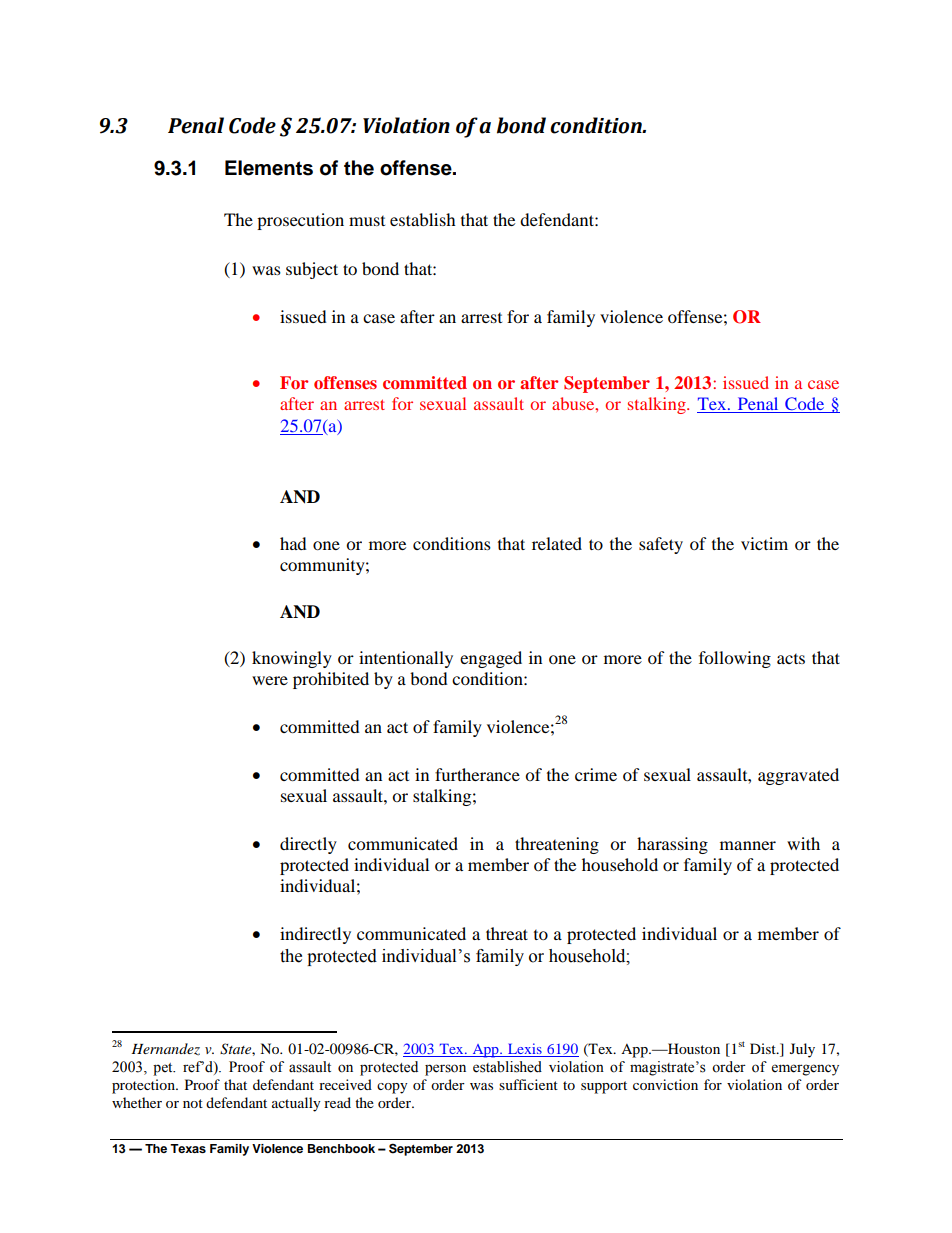  What do you see at coordinates (764, 543) in the image?
I see `victim` at bounding box center [764, 543].
